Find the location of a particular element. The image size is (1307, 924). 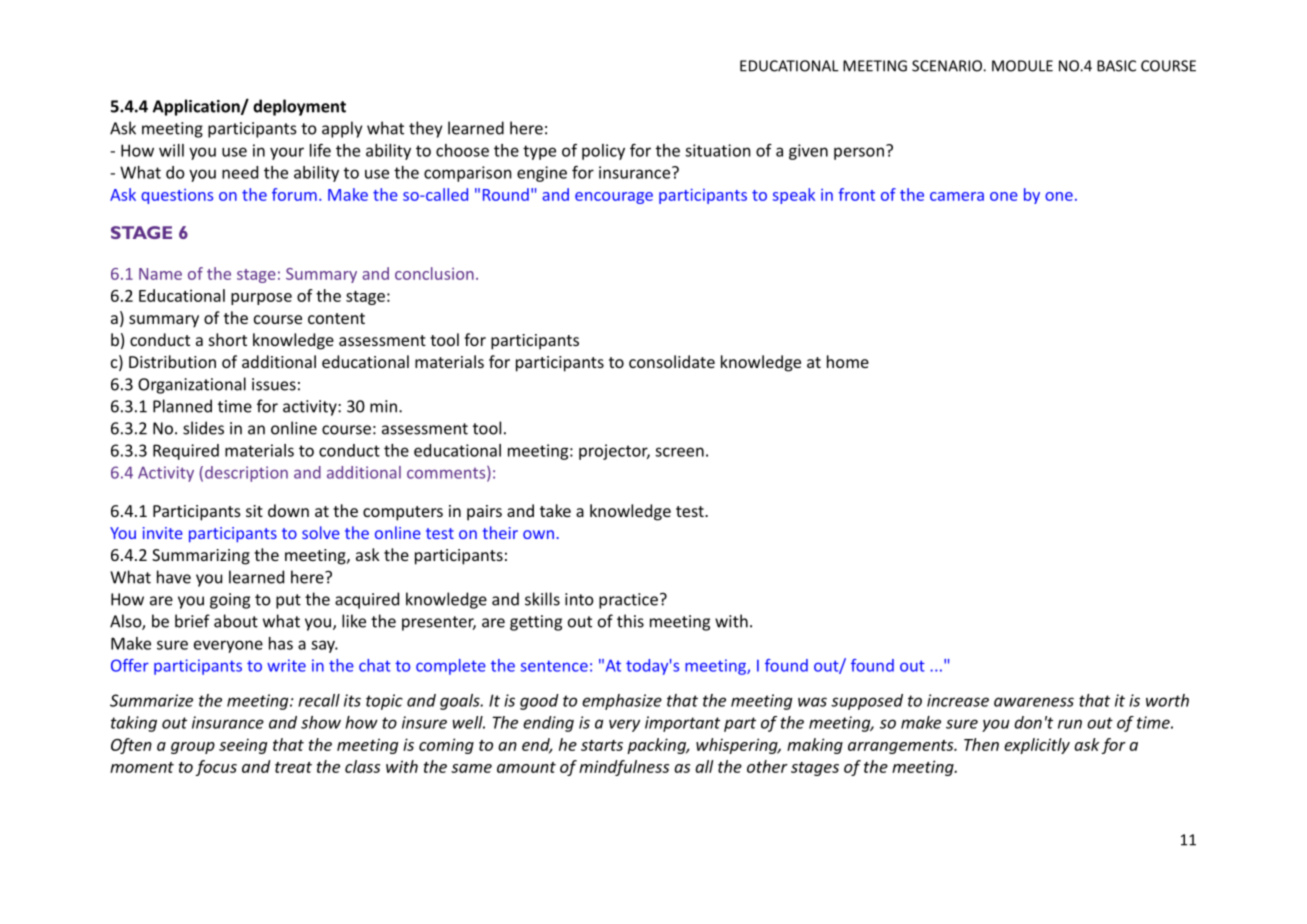

policy is located at coordinates (603, 152).
